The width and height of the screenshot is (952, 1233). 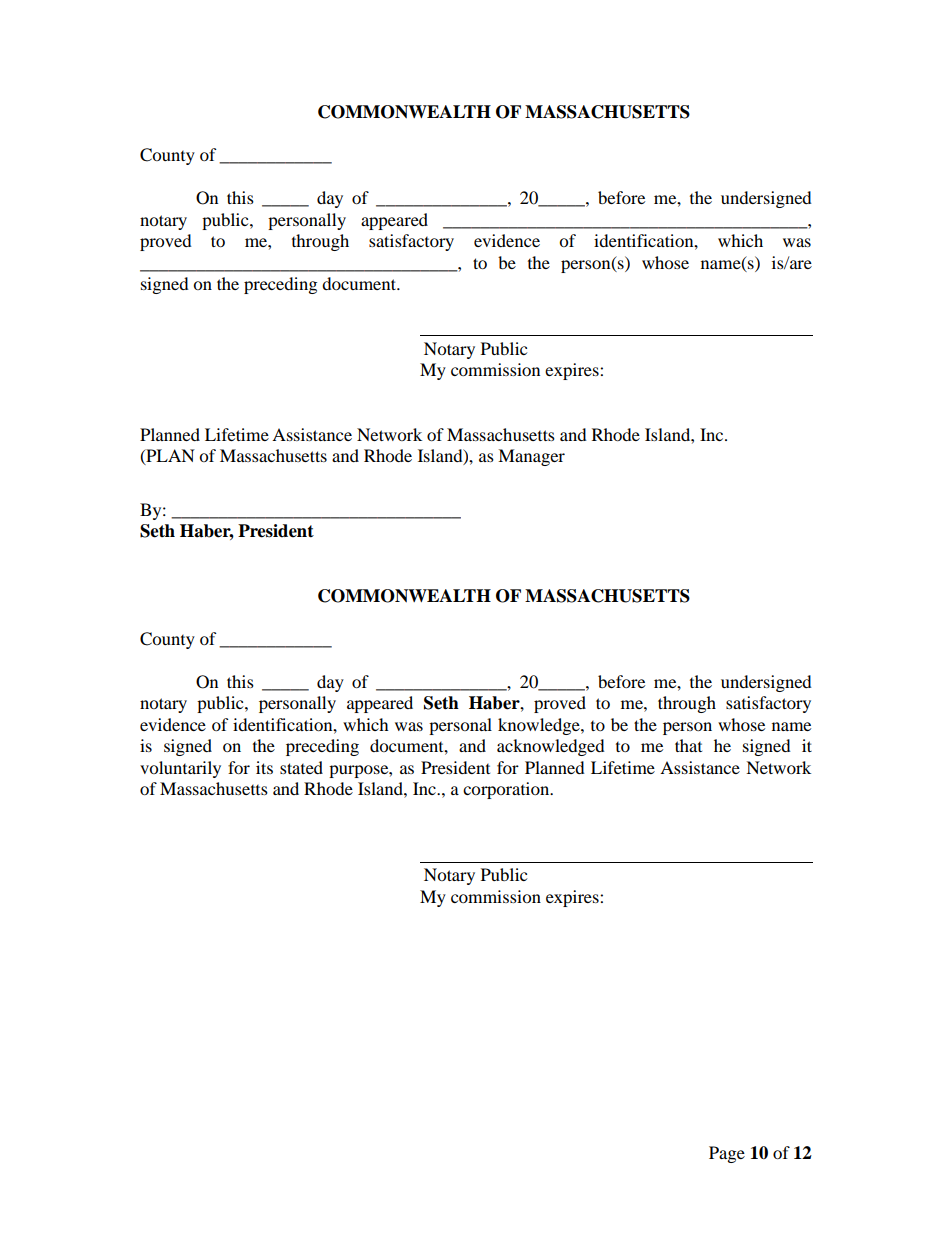 What do you see at coordinates (531, 457) in the screenshot?
I see `Manager` at bounding box center [531, 457].
